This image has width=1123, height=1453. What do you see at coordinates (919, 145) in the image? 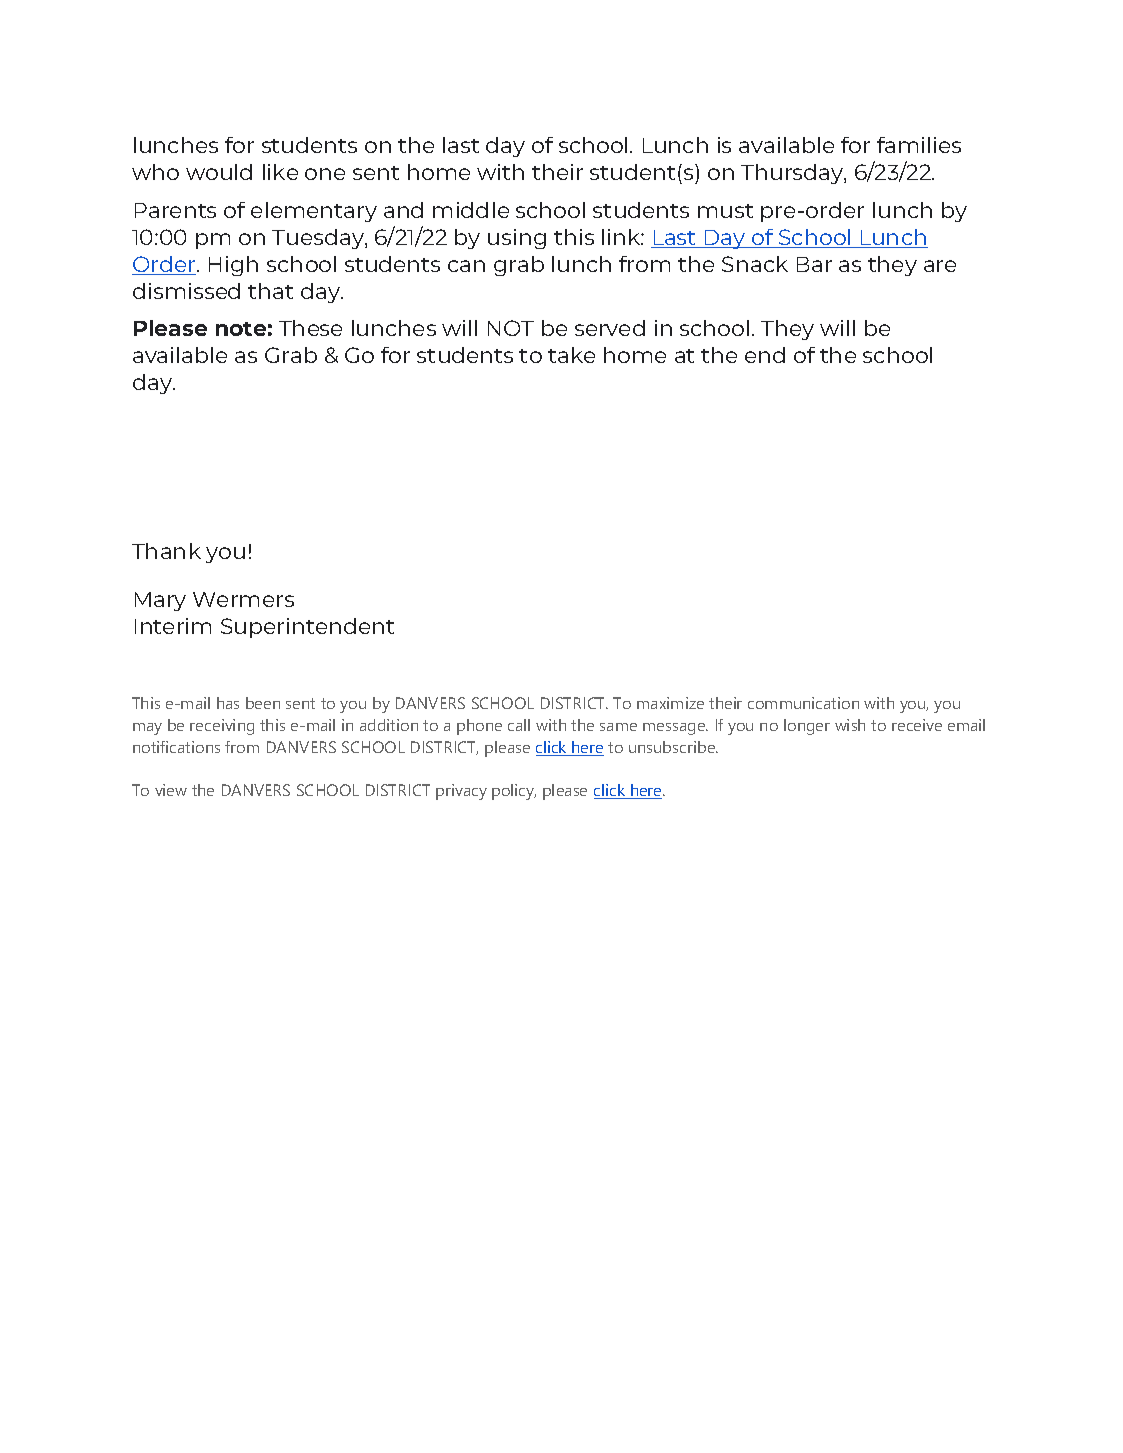
I see `families` at bounding box center [919, 145].
